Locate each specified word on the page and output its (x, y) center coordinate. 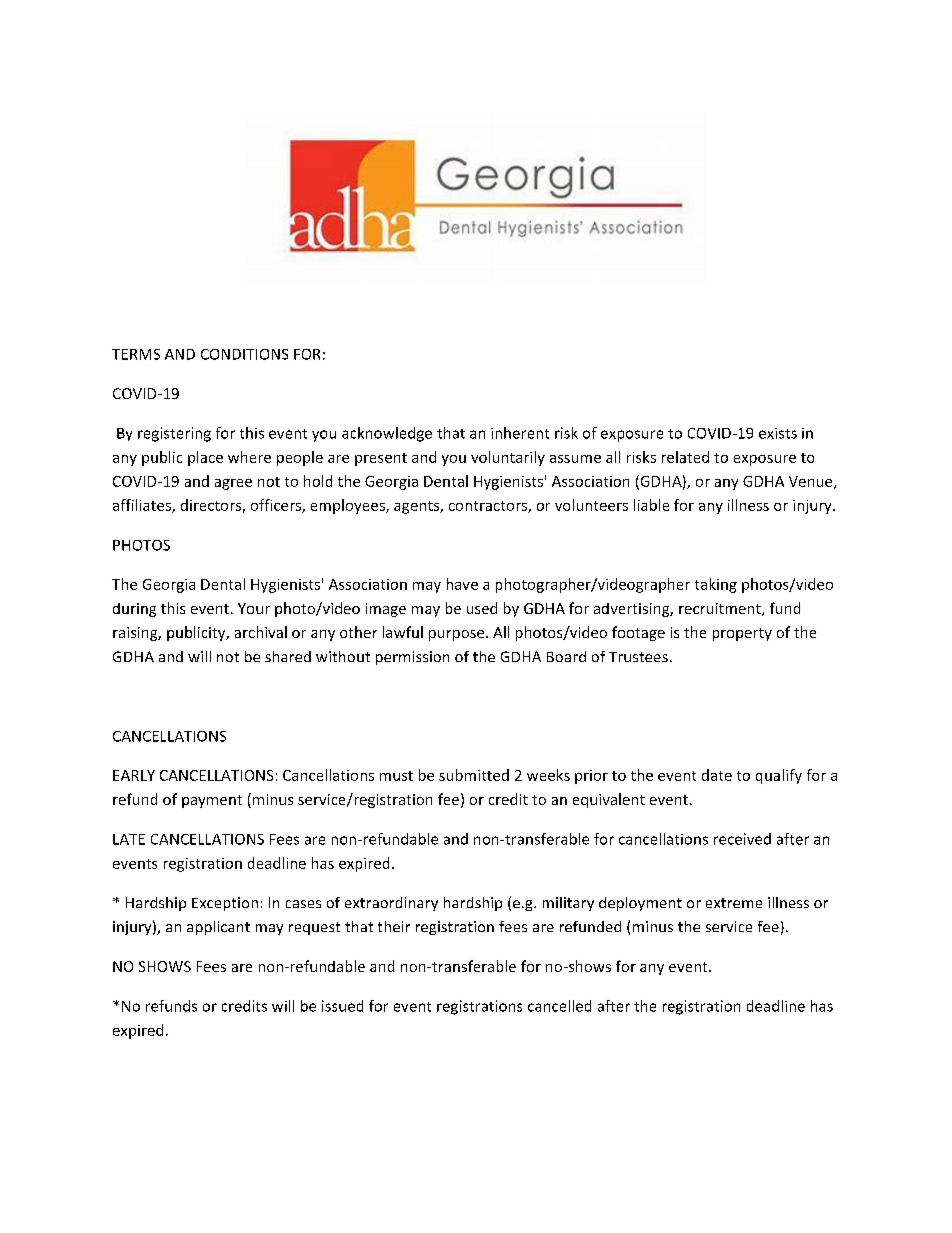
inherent (520, 433)
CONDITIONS (244, 354)
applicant (218, 928)
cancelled (559, 1006)
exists (778, 433)
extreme (734, 903)
